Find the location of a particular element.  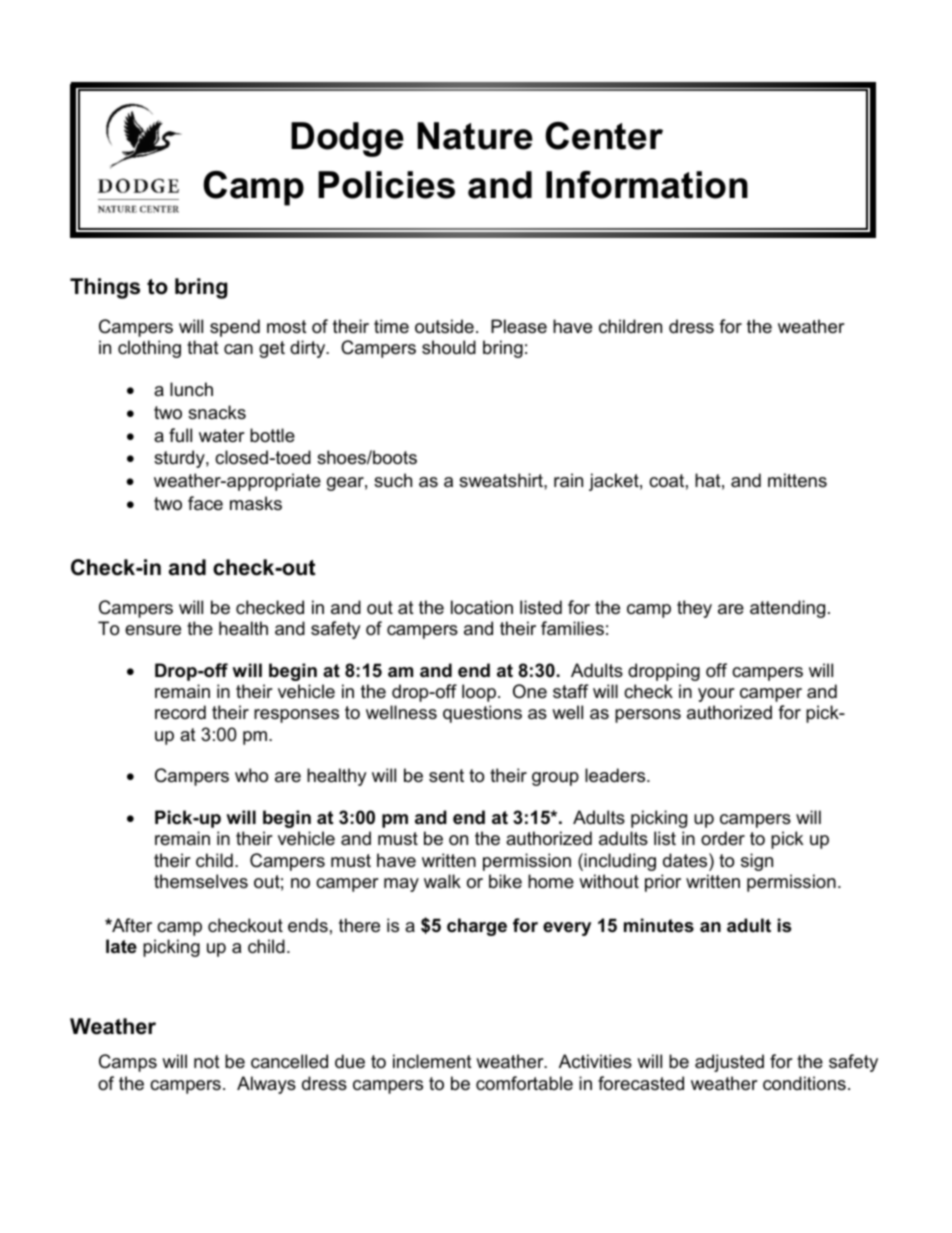

Information is located at coordinates (647, 185).
